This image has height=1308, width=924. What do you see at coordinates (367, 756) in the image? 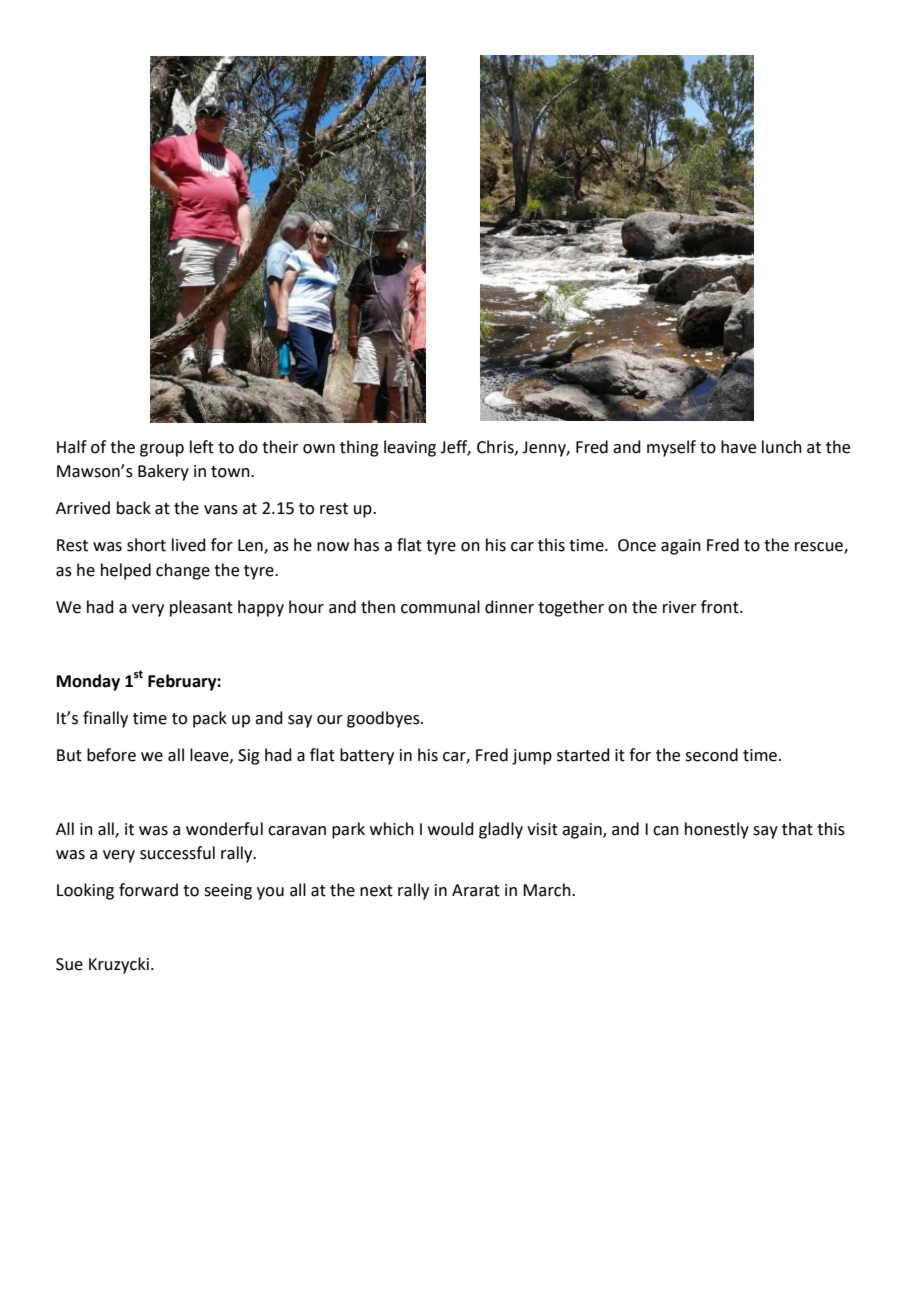
I see `battery` at bounding box center [367, 756].
